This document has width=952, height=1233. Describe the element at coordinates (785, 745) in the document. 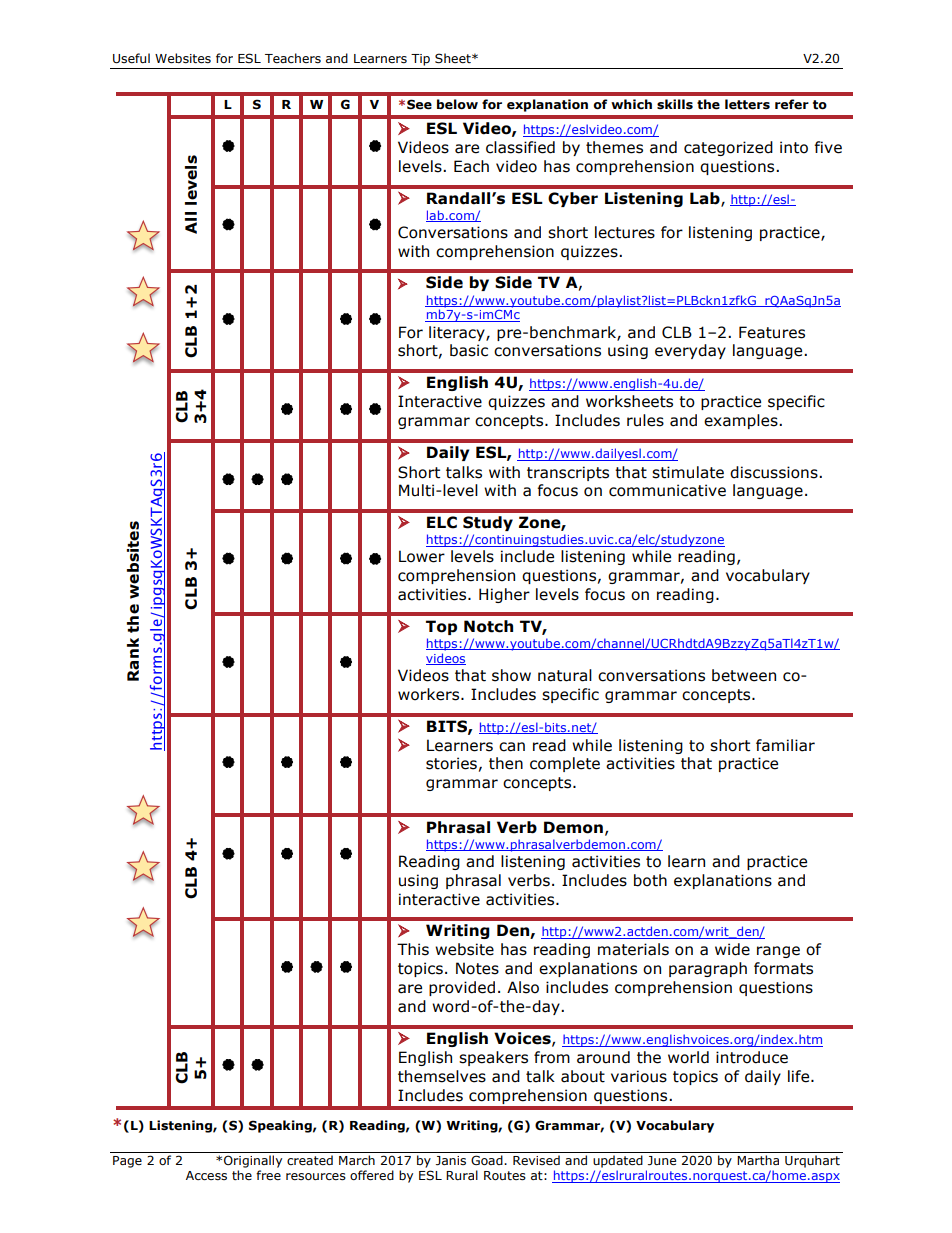

I see `familiar` at that location.
